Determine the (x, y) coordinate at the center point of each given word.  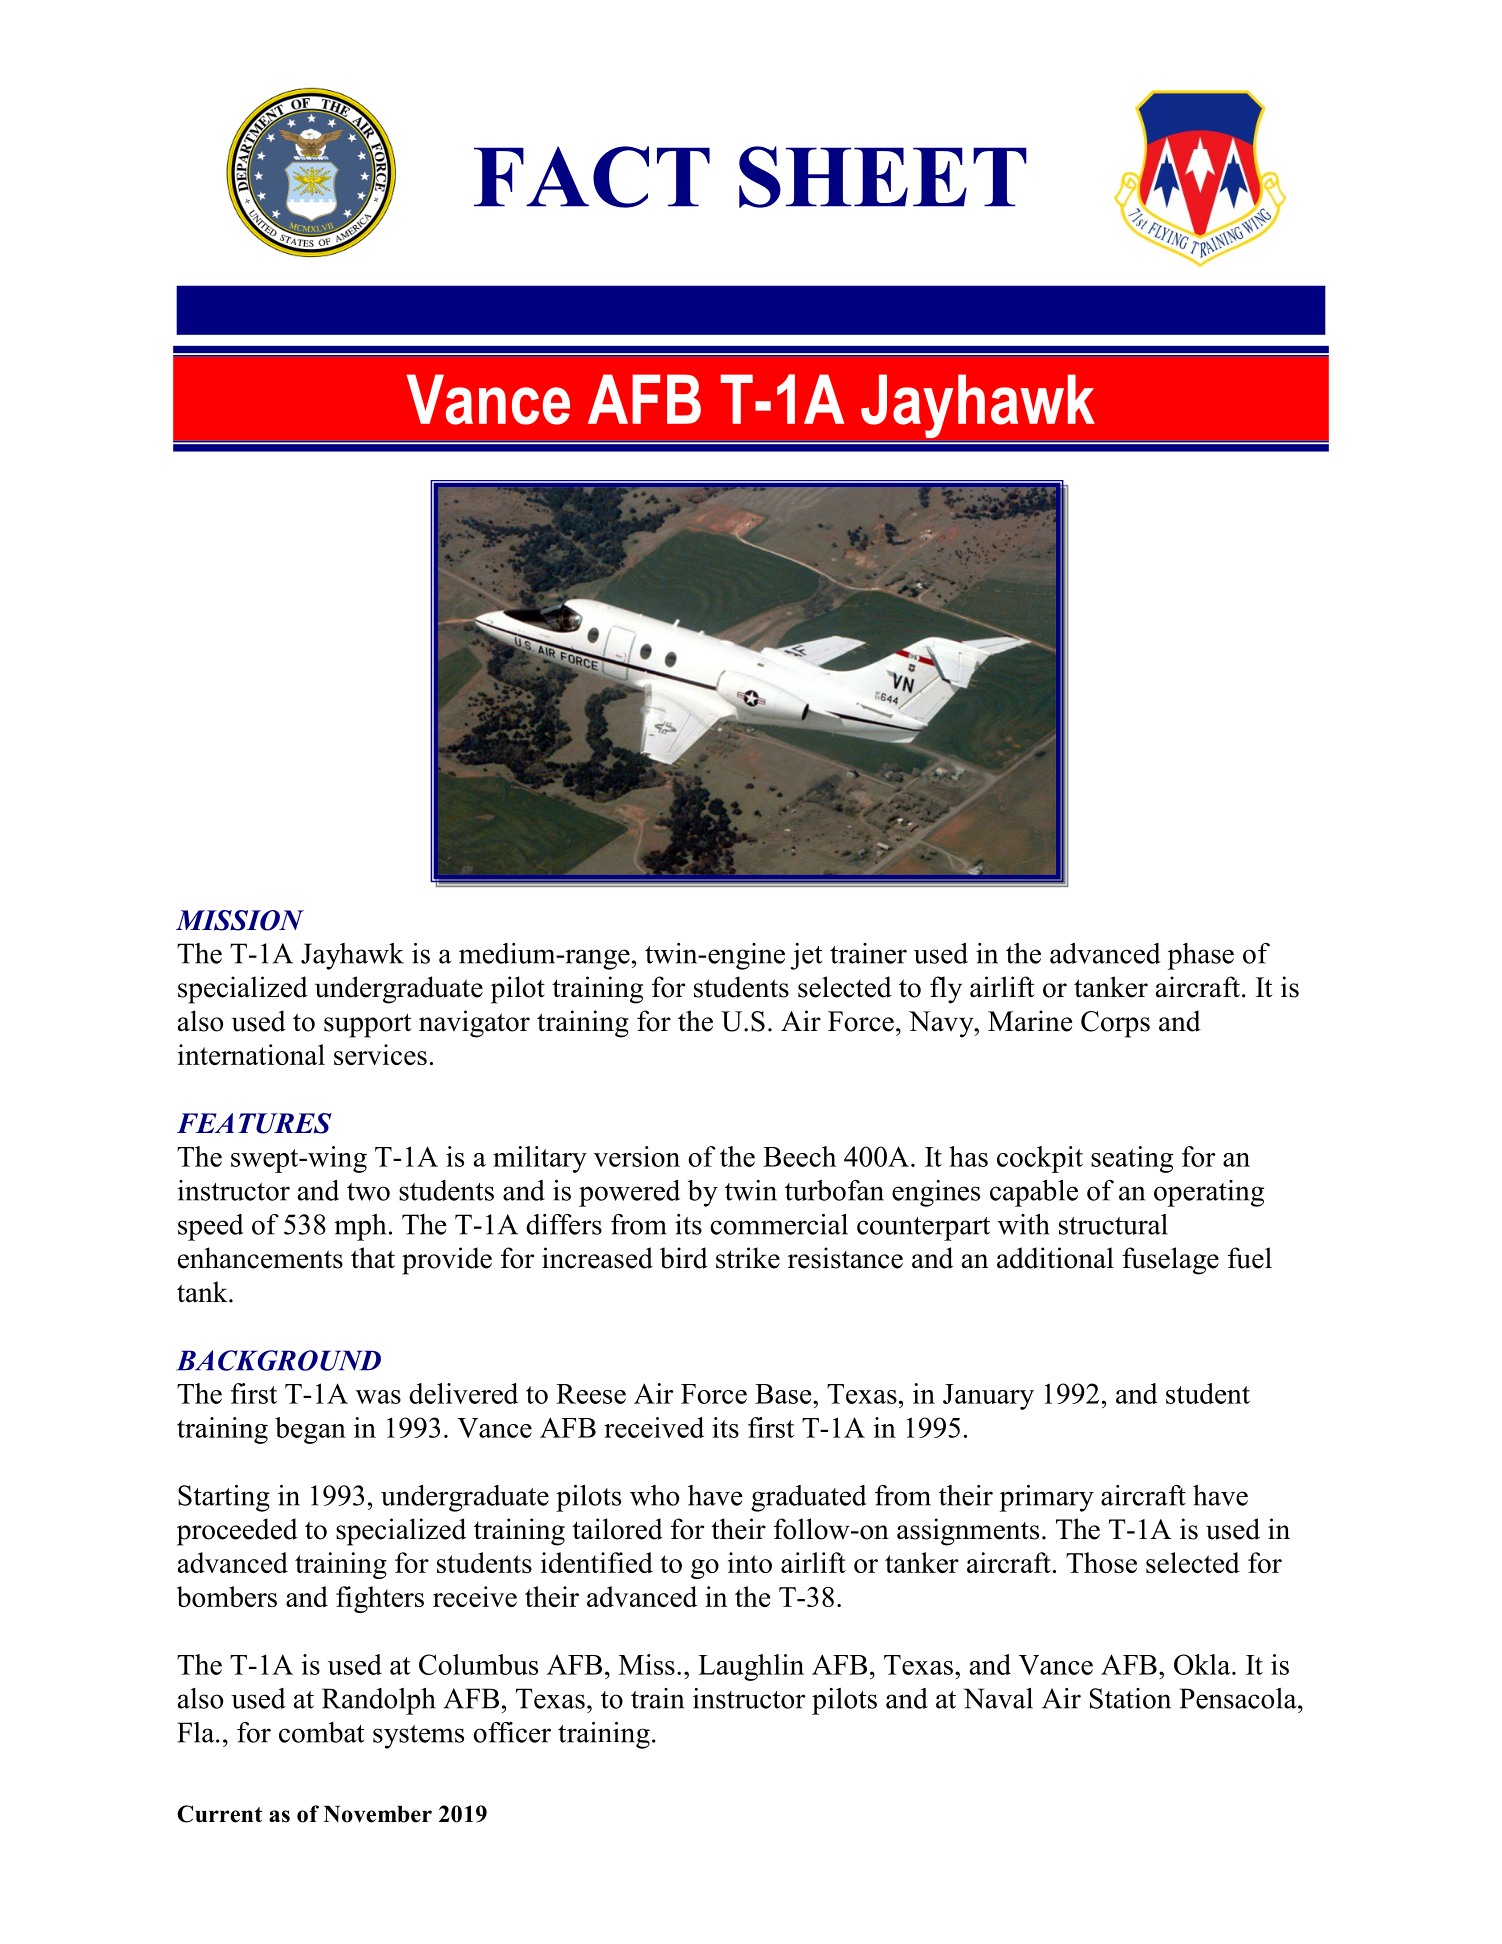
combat (321, 1732)
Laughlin (751, 1667)
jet (806, 956)
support (368, 1025)
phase (1201, 956)
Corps (1115, 1024)
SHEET (883, 177)
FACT (592, 177)
